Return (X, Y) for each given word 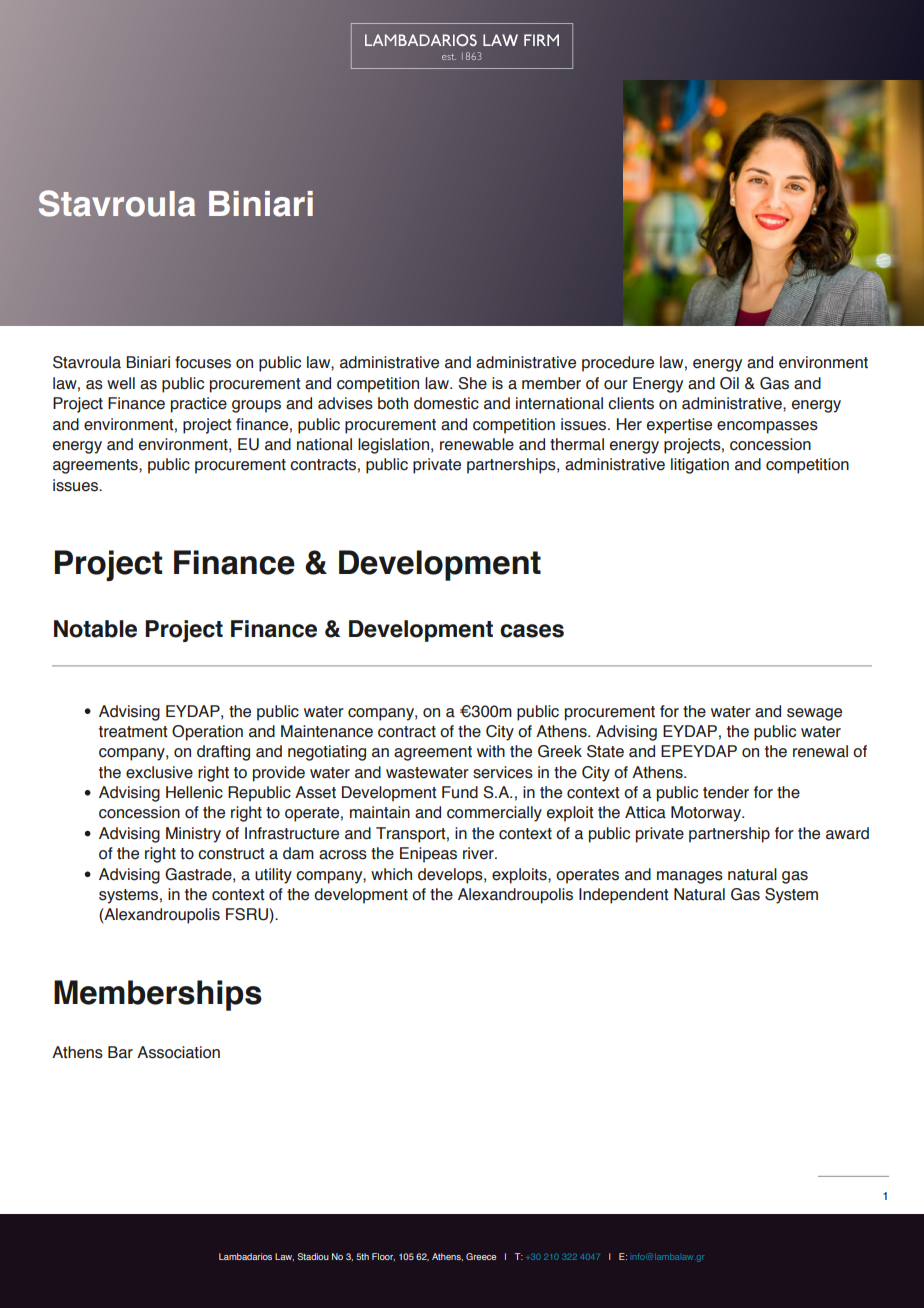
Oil (729, 383)
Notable (95, 629)
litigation (700, 466)
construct (231, 854)
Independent (624, 896)
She (472, 383)
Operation (207, 733)
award (847, 833)
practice (199, 405)
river (479, 853)
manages (690, 877)
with (491, 751)
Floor (383, 1257)
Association (178, 1052)
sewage (814, 714)
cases (532, 631)
